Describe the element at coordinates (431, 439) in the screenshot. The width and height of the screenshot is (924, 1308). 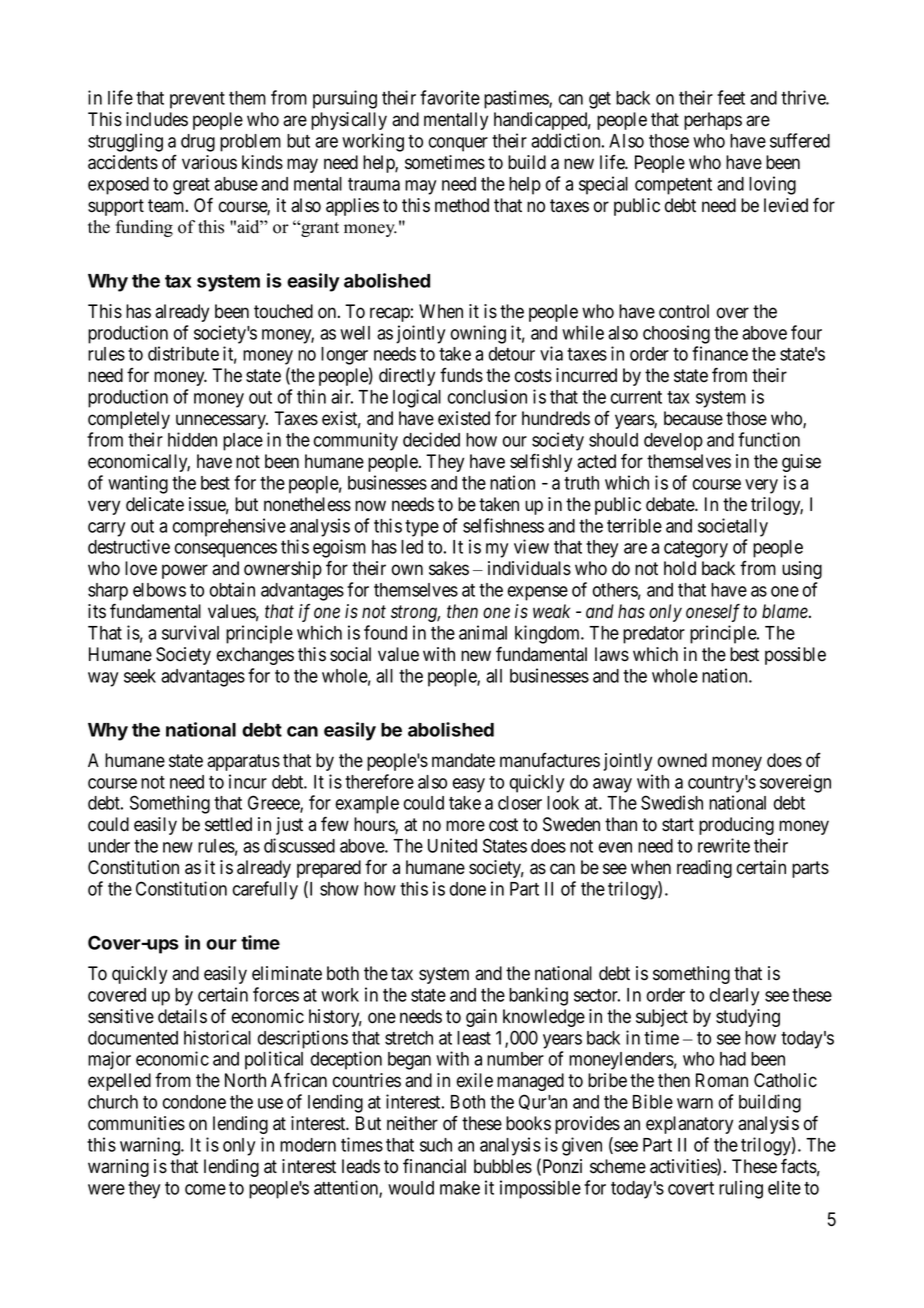
I see `decided` at that location.
